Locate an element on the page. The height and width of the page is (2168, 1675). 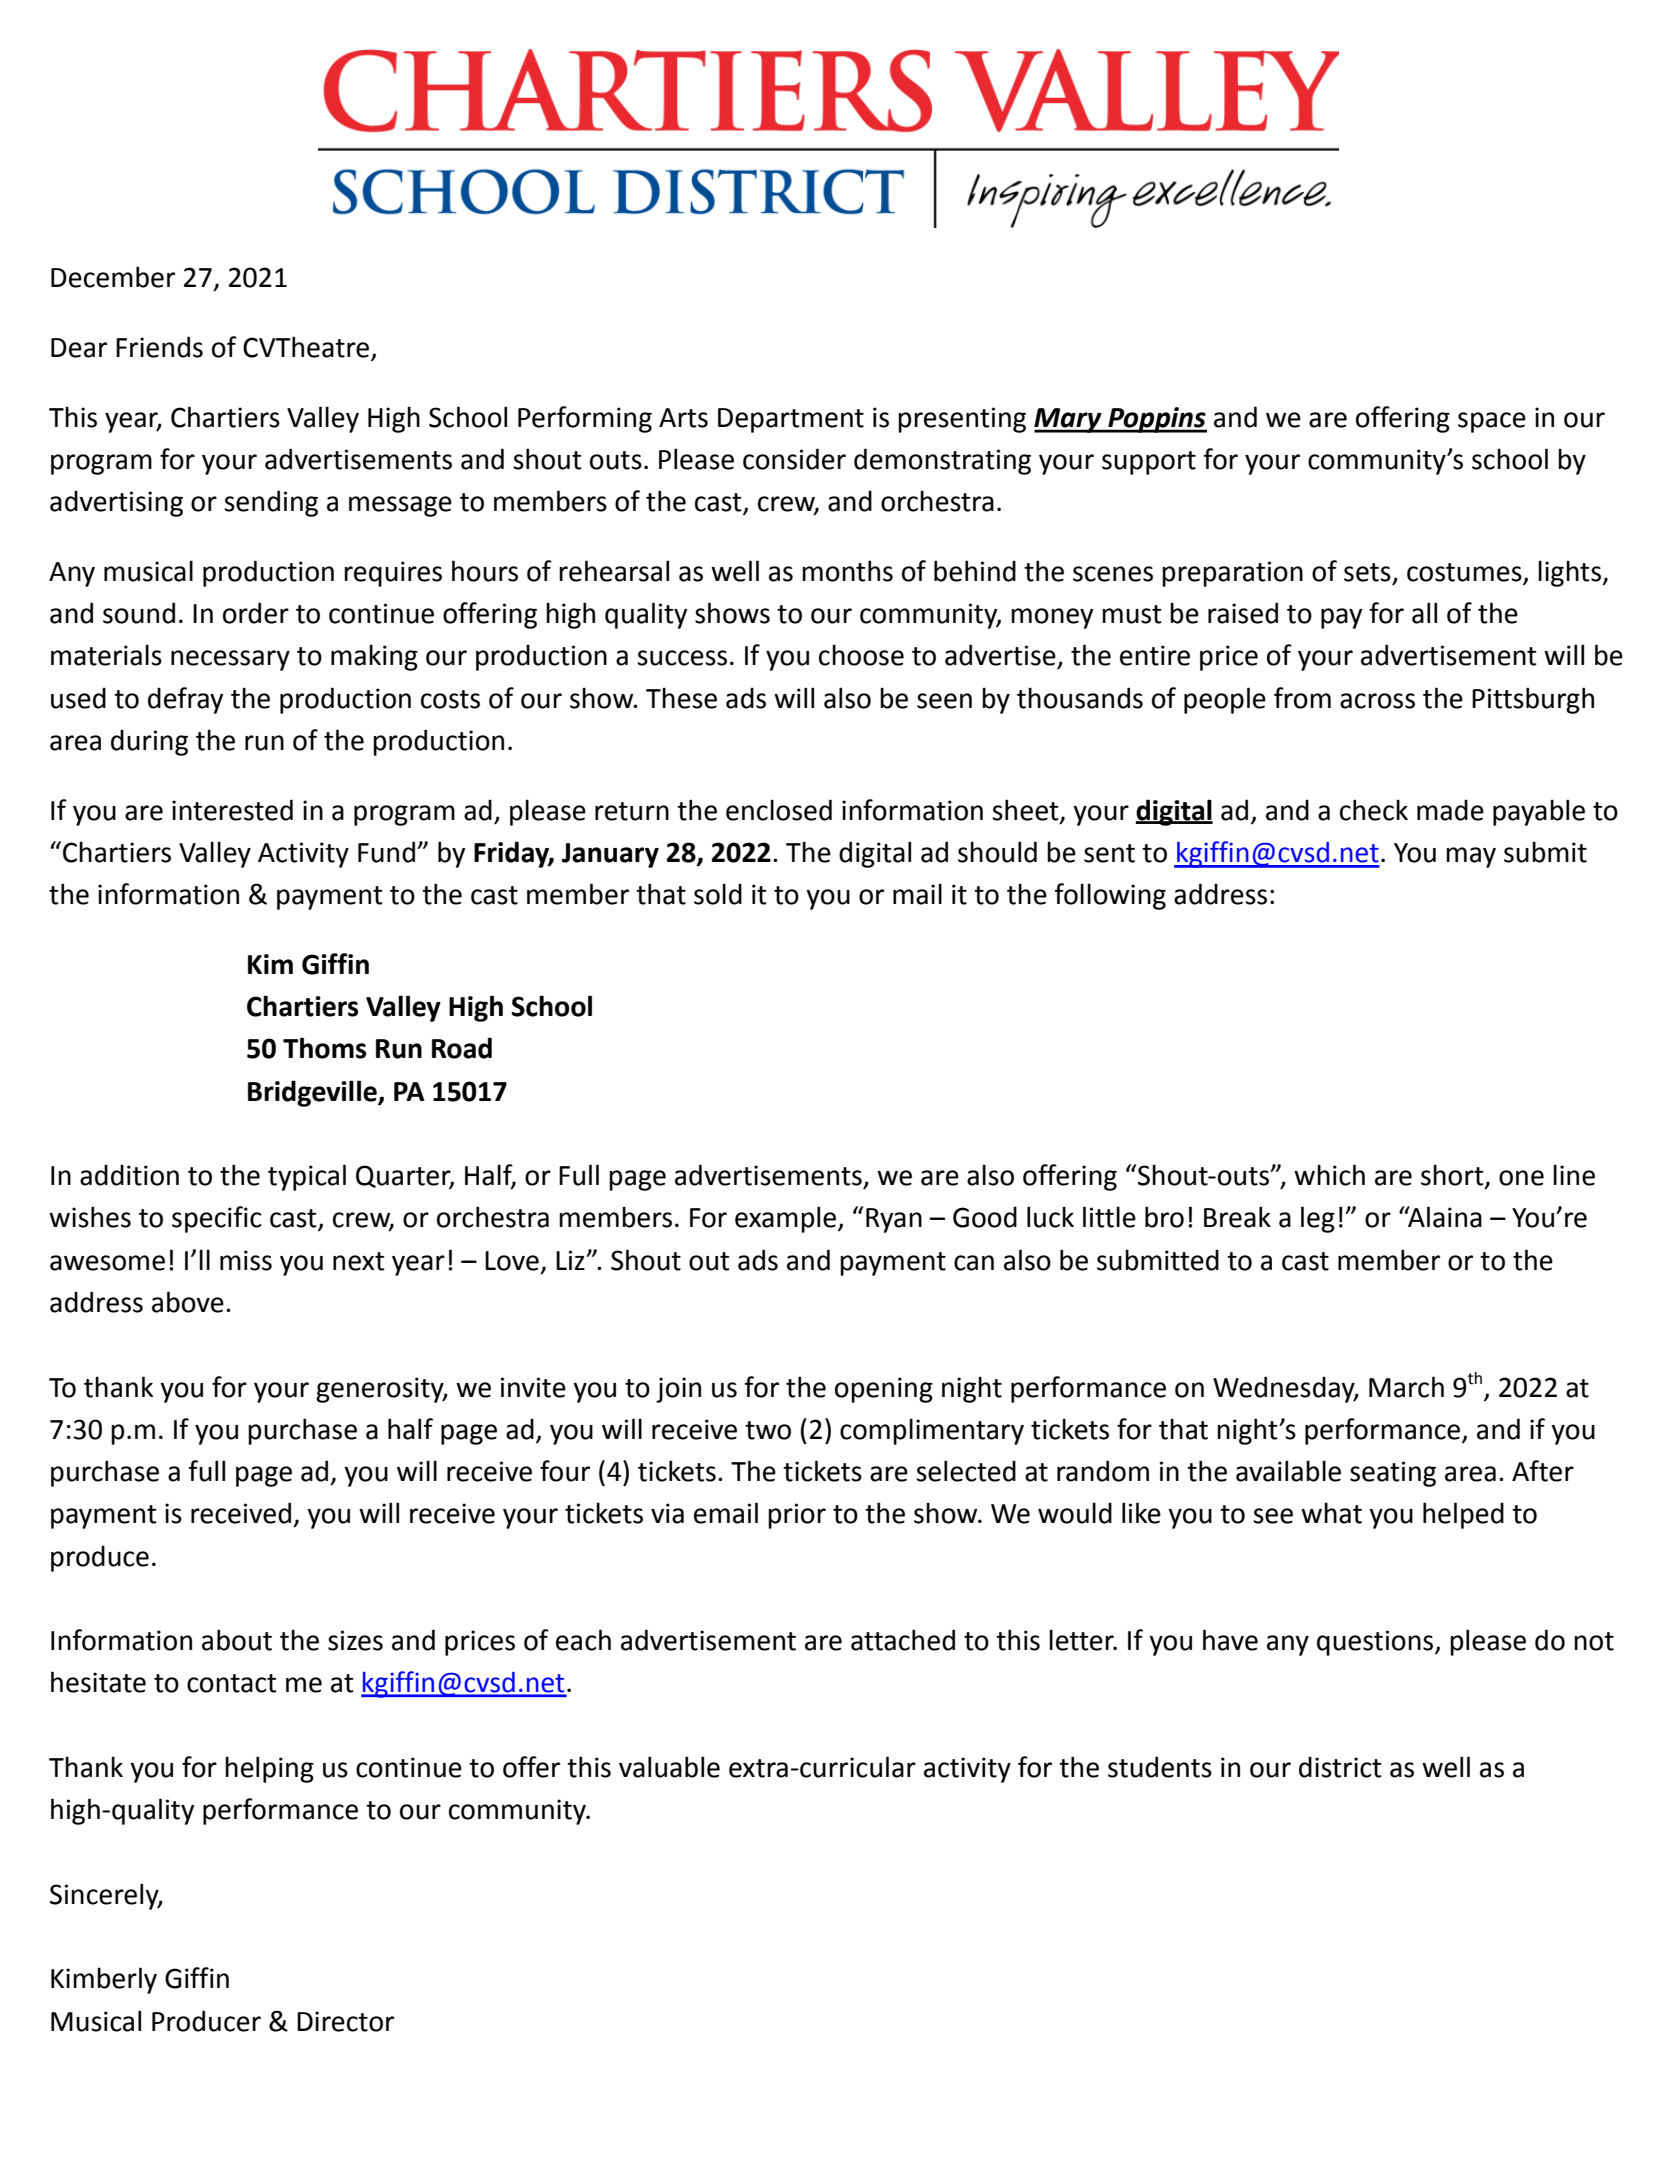
district is located at coordinates (1340, 1767).
